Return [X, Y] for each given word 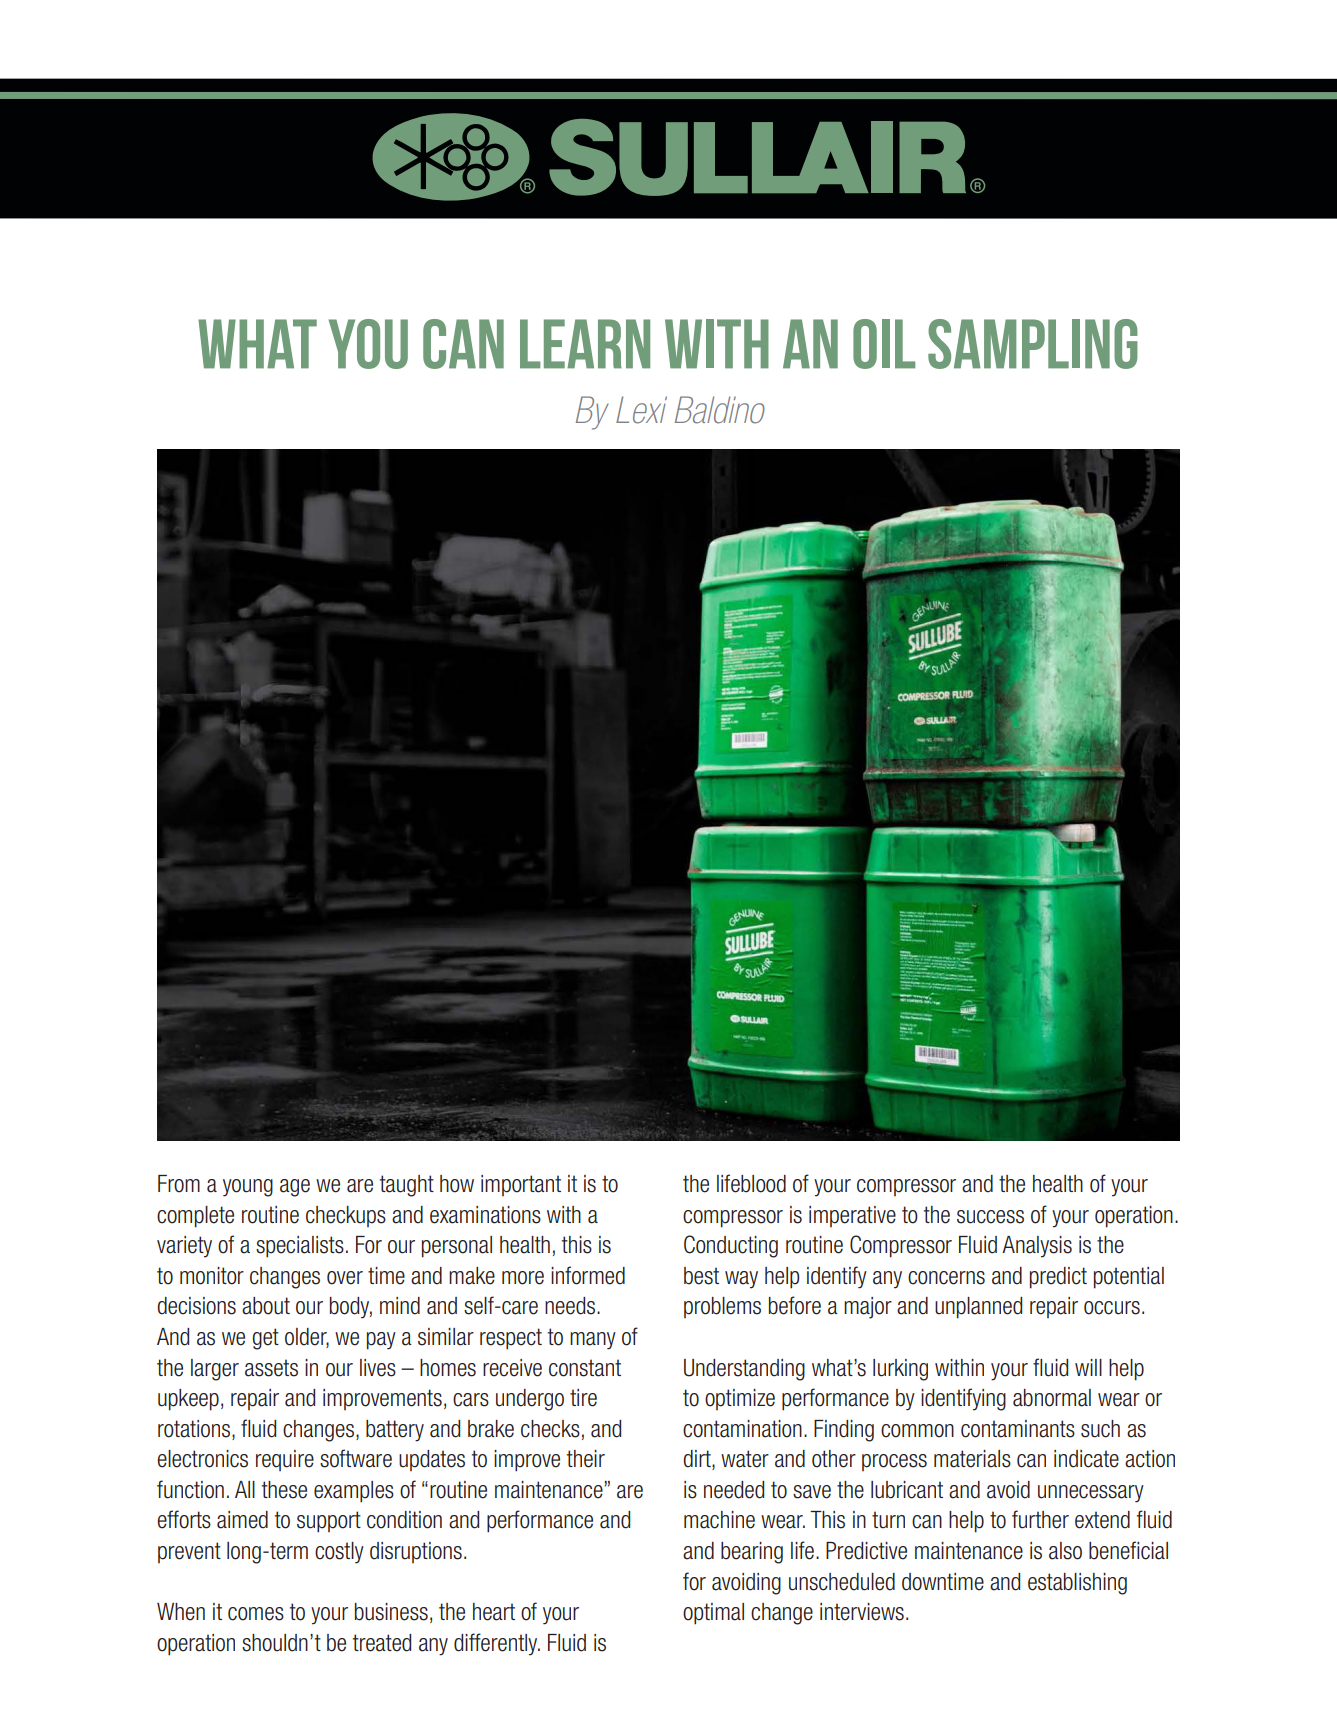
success [990, 1217]
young [248, 1188]
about [266, 1306]
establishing [1077, 1584]
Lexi [641, 410]
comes [256, 1614]
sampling [1033, 344]
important [521, 1185]
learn [585, 344]
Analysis [1037, 1247]
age [295, 1188]
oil [884, 344]
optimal [713, 1614]
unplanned [978, 1308]
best [701, 1276]
